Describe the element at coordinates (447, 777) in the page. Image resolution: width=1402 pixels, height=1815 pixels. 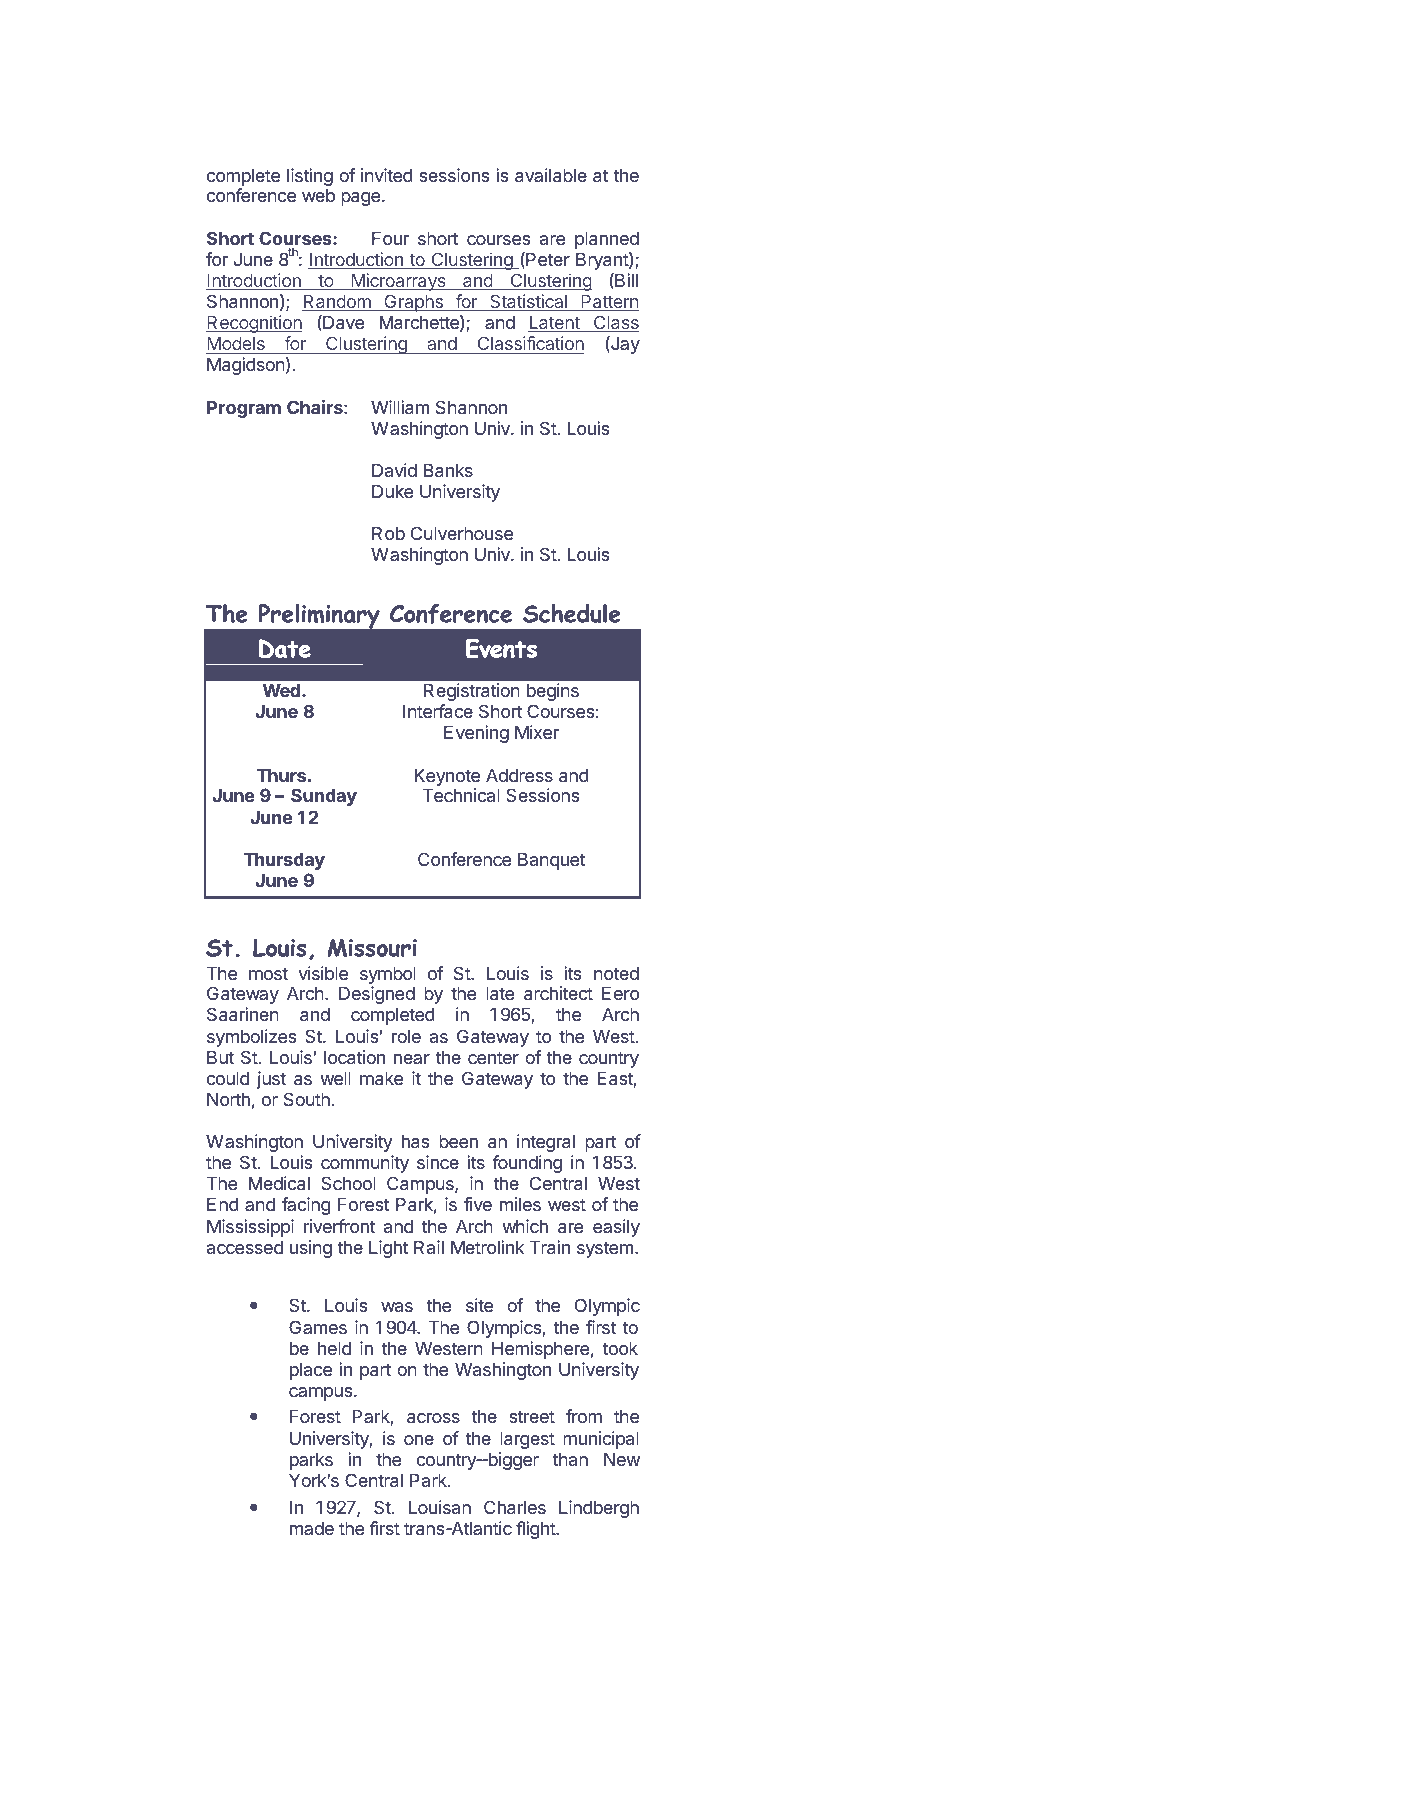
I see `Keynote` at that location.
